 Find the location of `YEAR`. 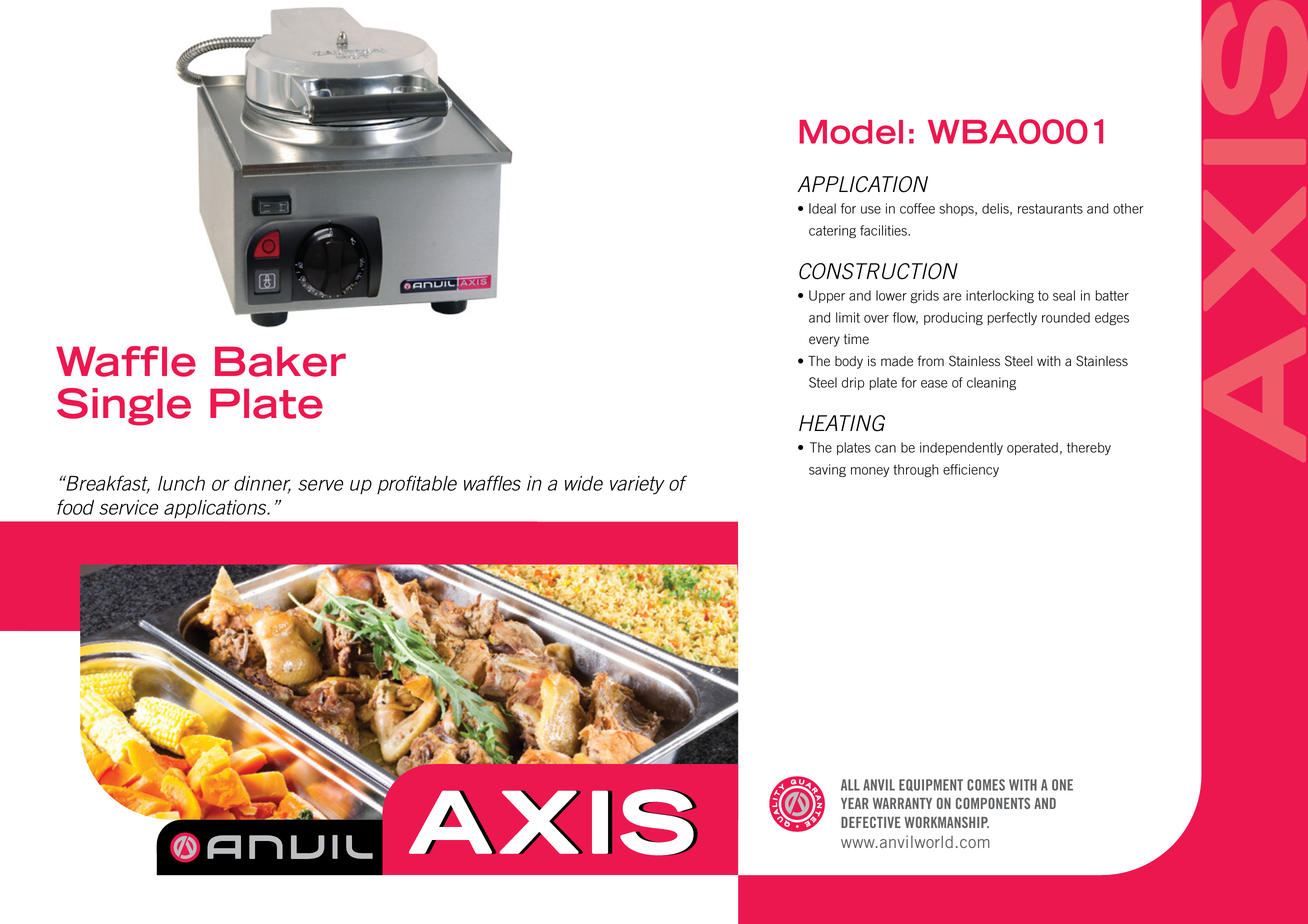

YEAR is located at coordinates (855, 803).
